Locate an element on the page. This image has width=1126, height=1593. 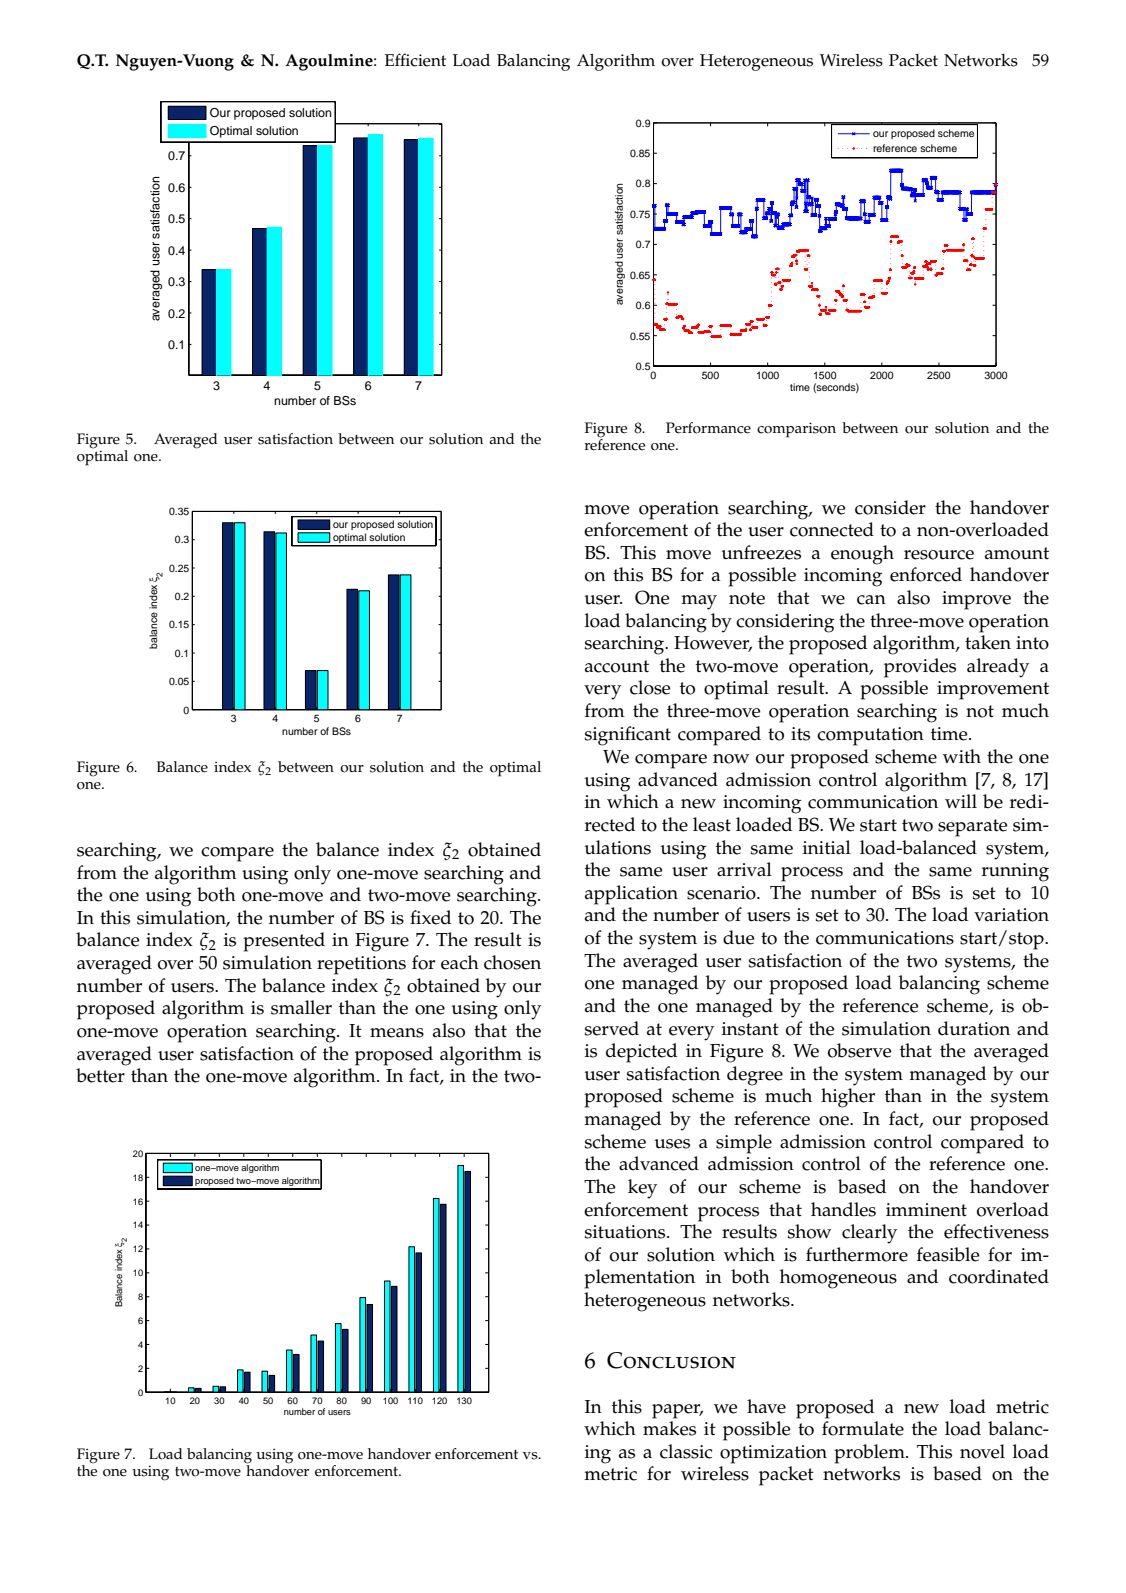
makes is located at coordinates (669, 1428).
